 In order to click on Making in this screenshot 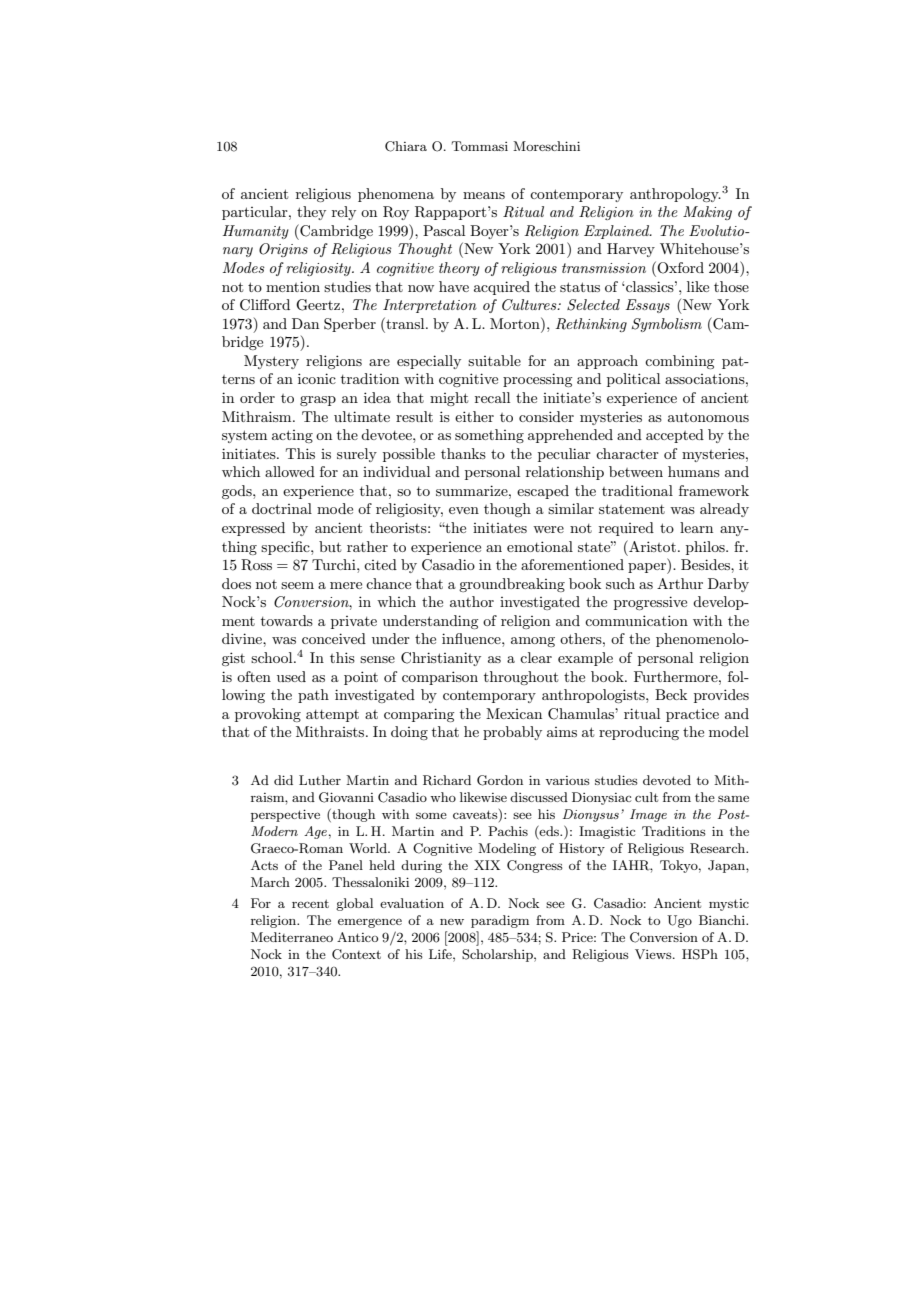, I will do `click(707, 213)`.
